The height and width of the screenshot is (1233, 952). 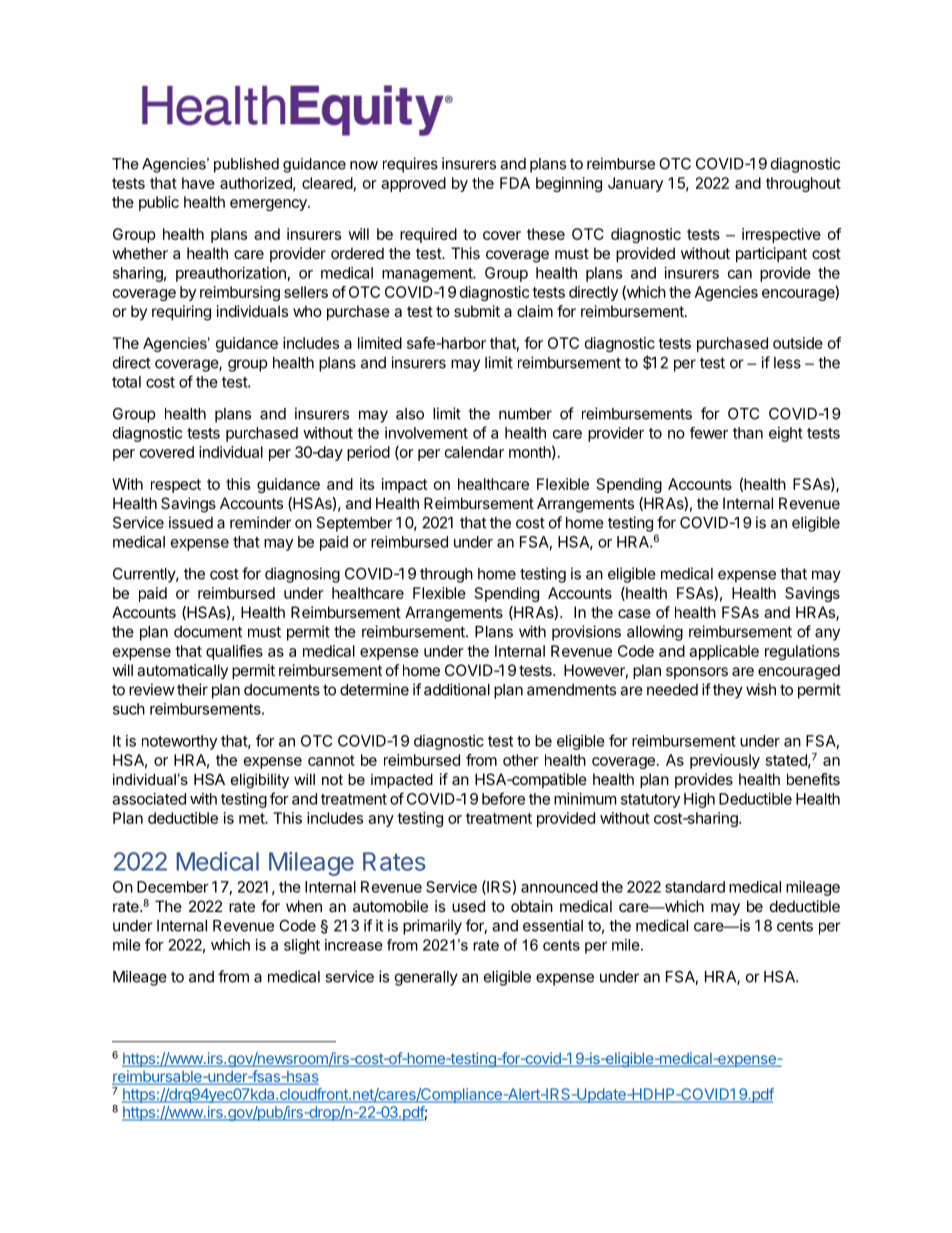 What do you see at coordinates (181, 313) in the screenshot?
I see `requiring` at bounding box center [181, 313].
